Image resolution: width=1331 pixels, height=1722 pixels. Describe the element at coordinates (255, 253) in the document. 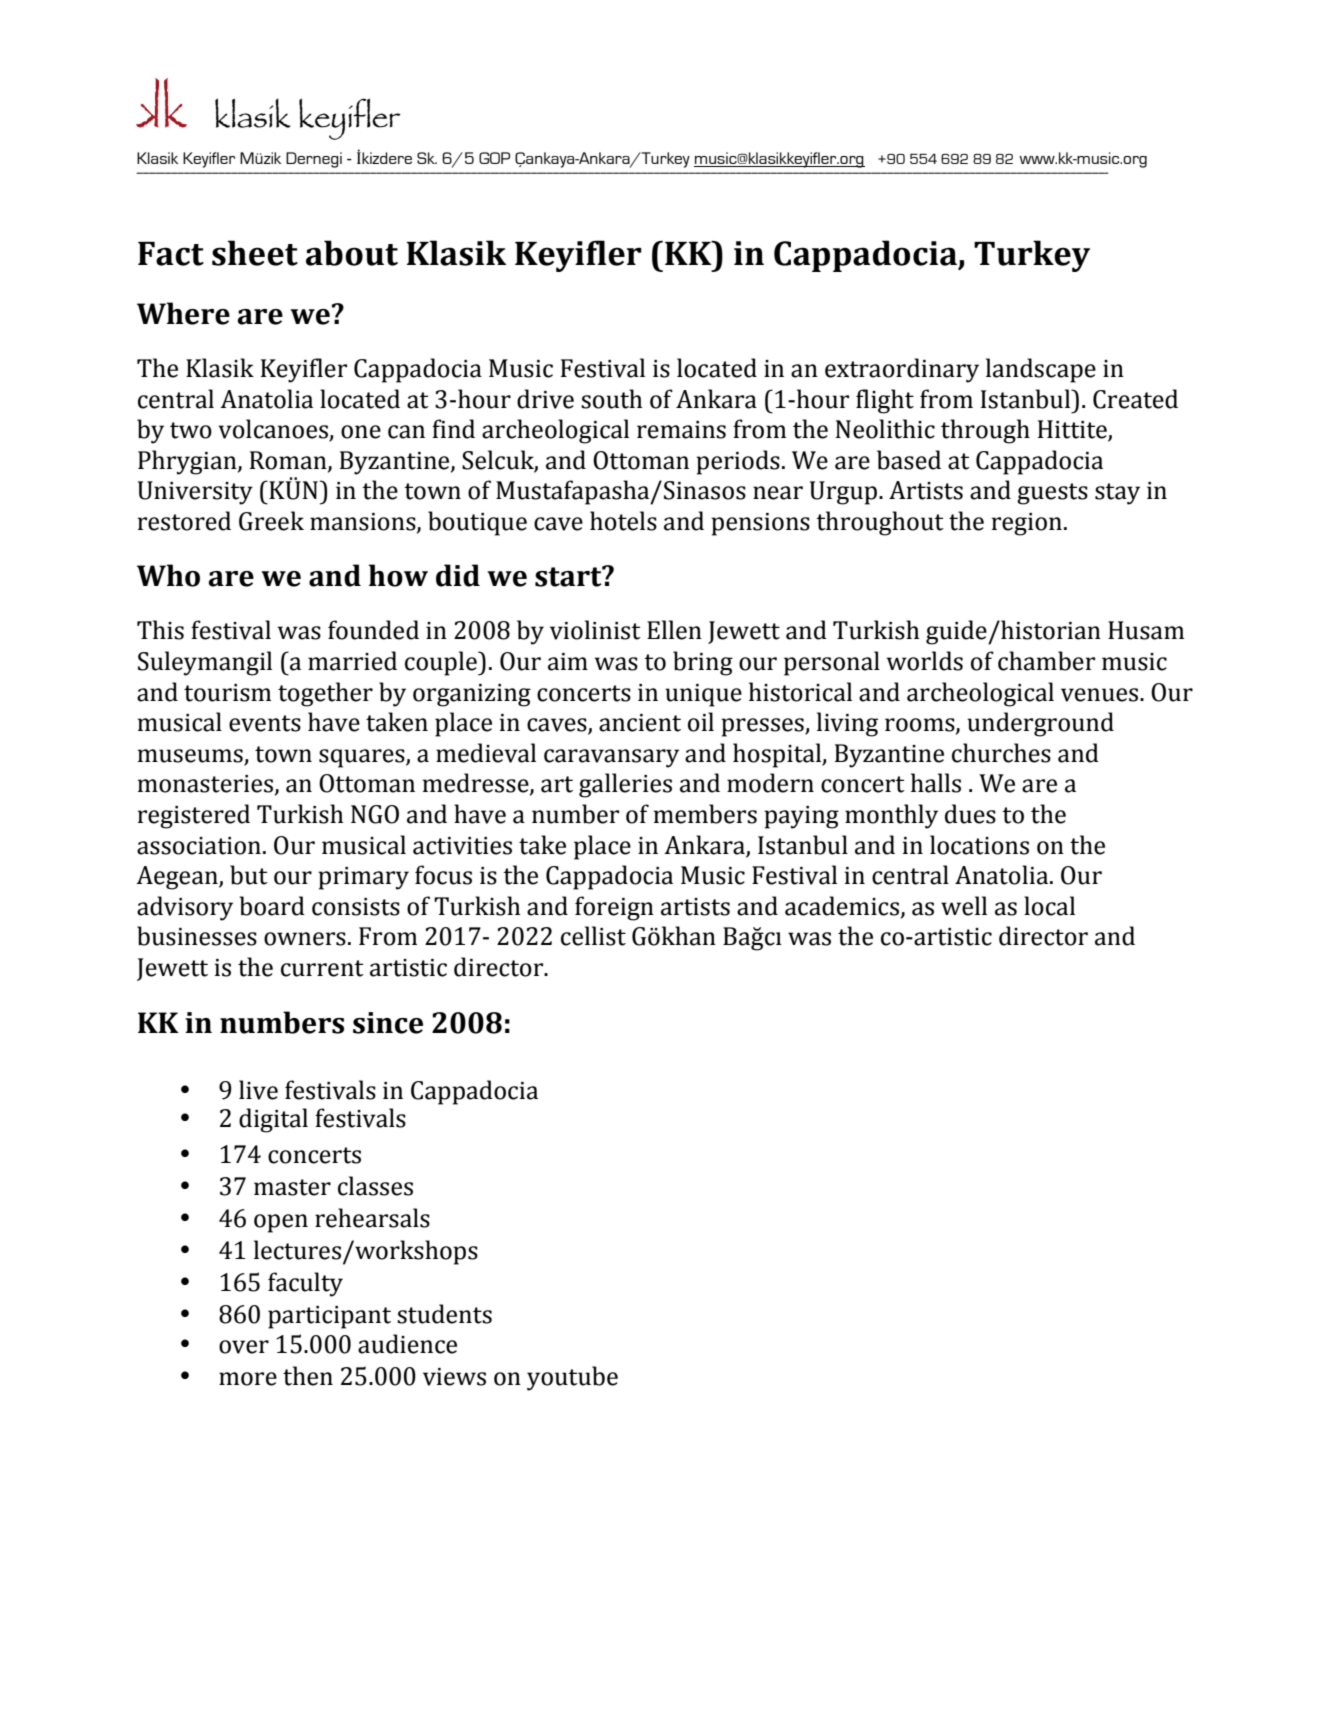

I see `sheet` at that location.
